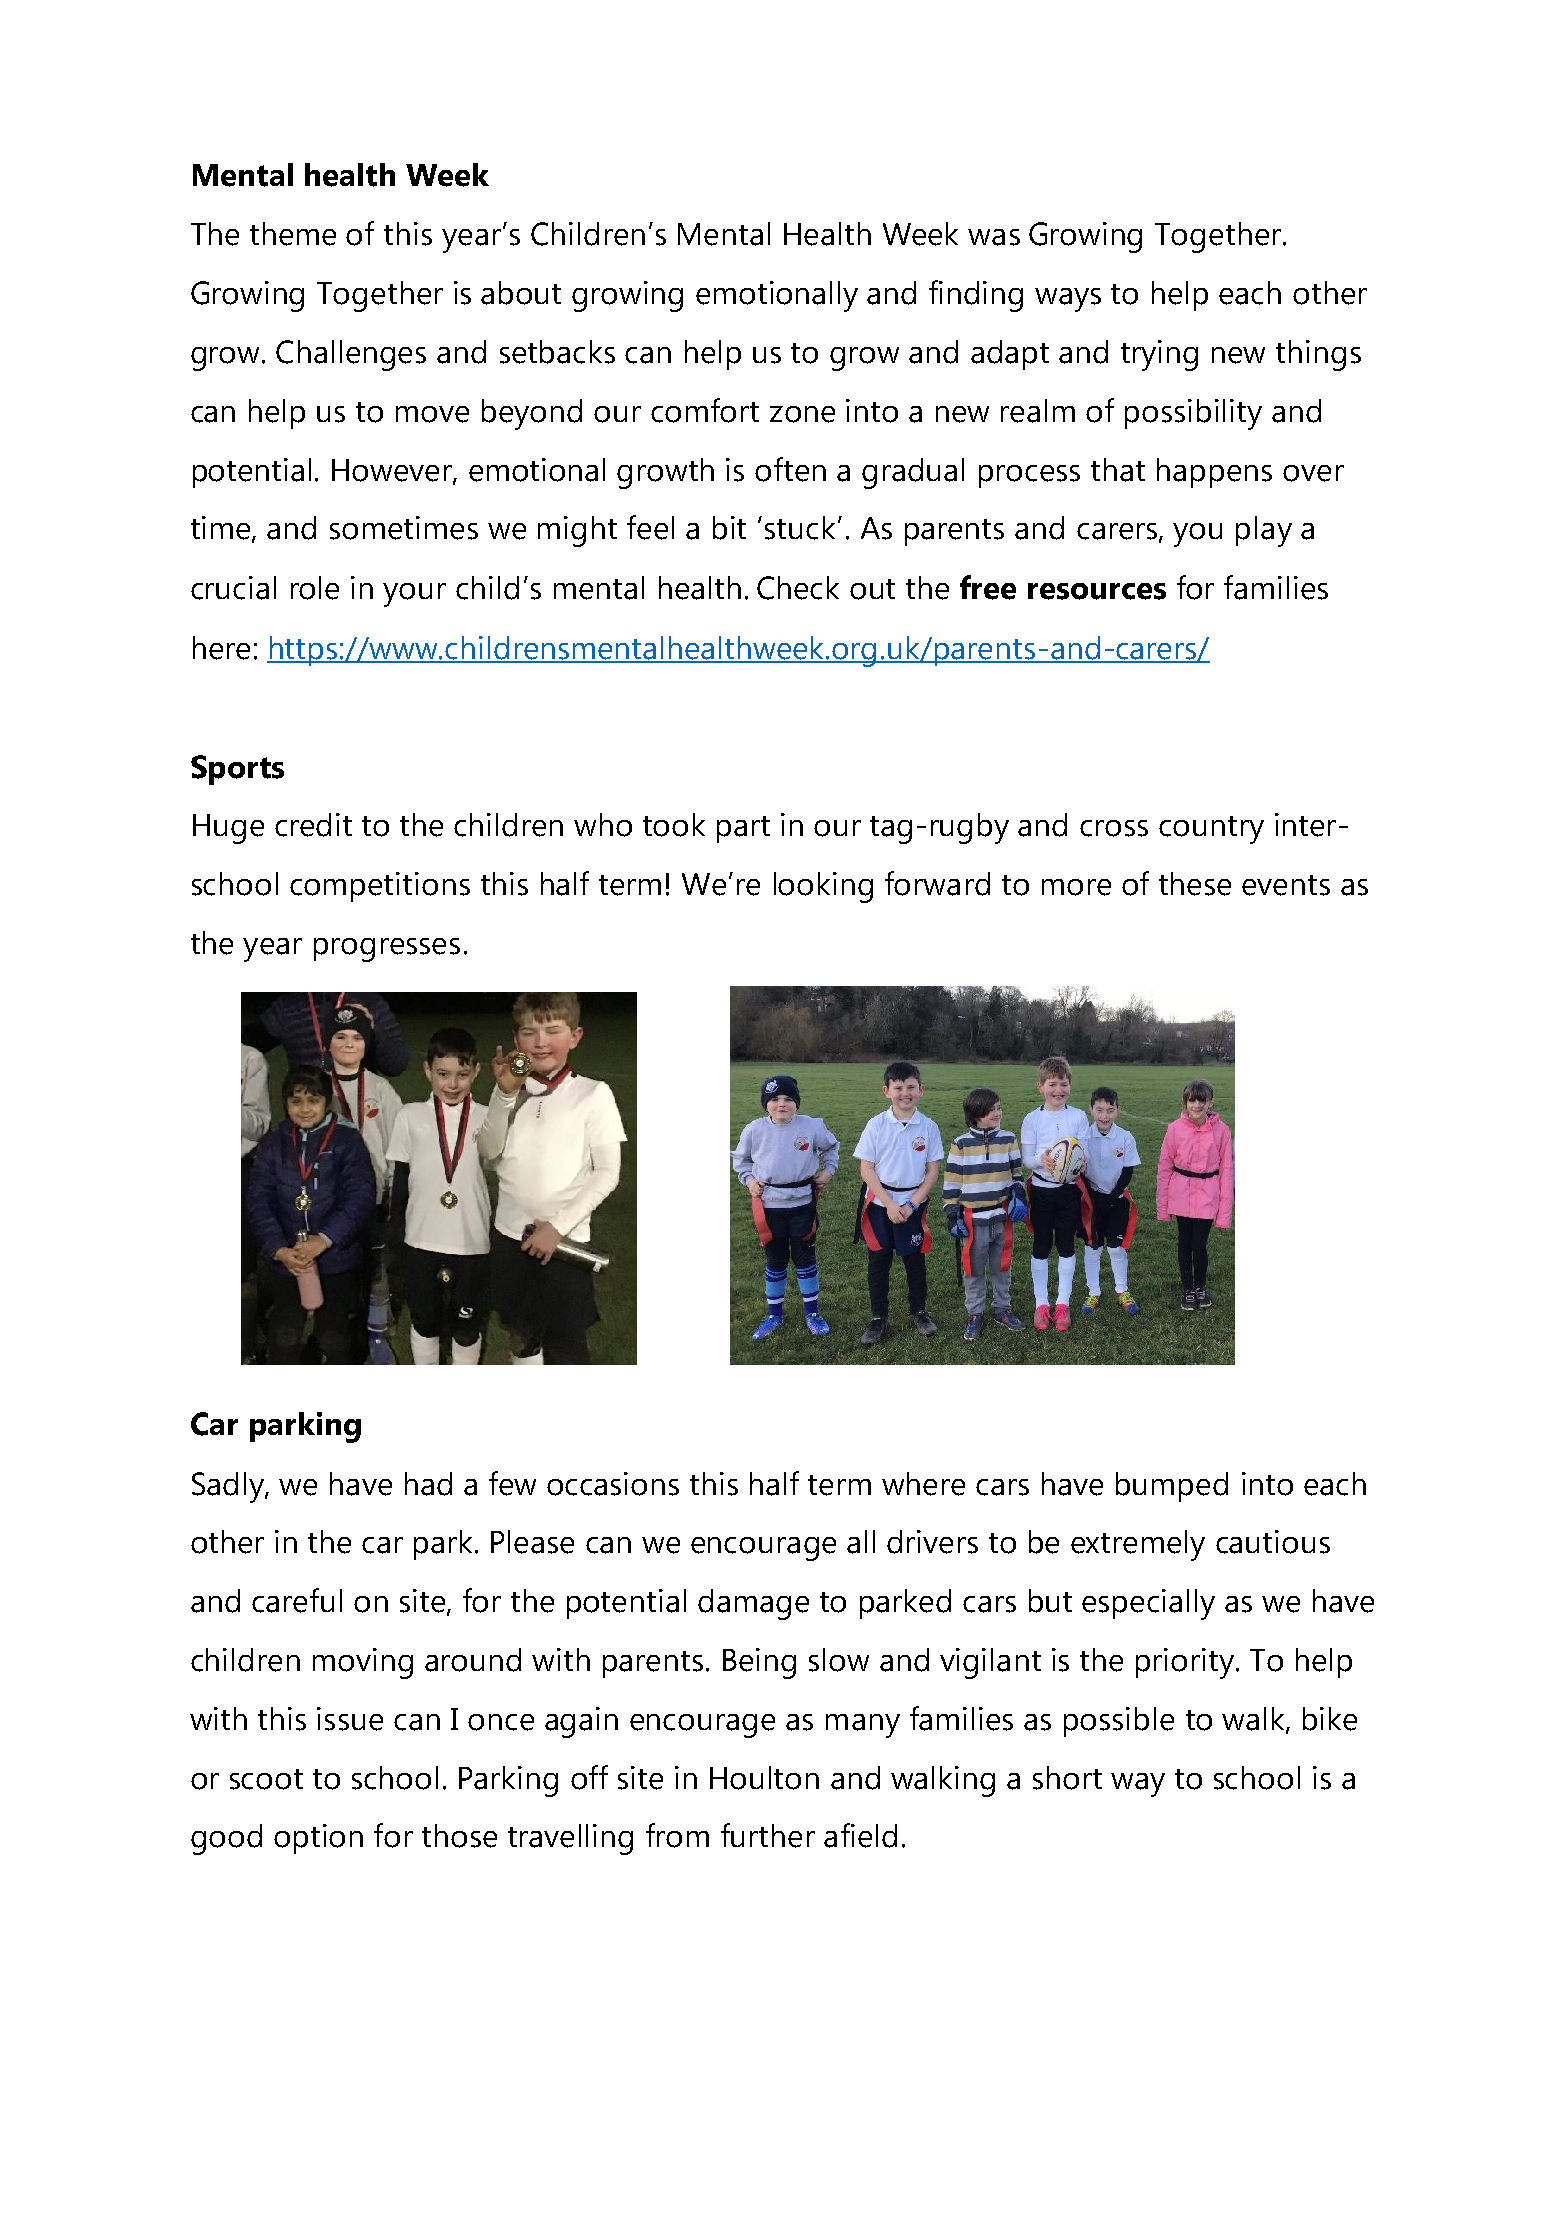  Describe the element at coordinates (753, 1604) in the screenshot. I see `damage` at that location.
